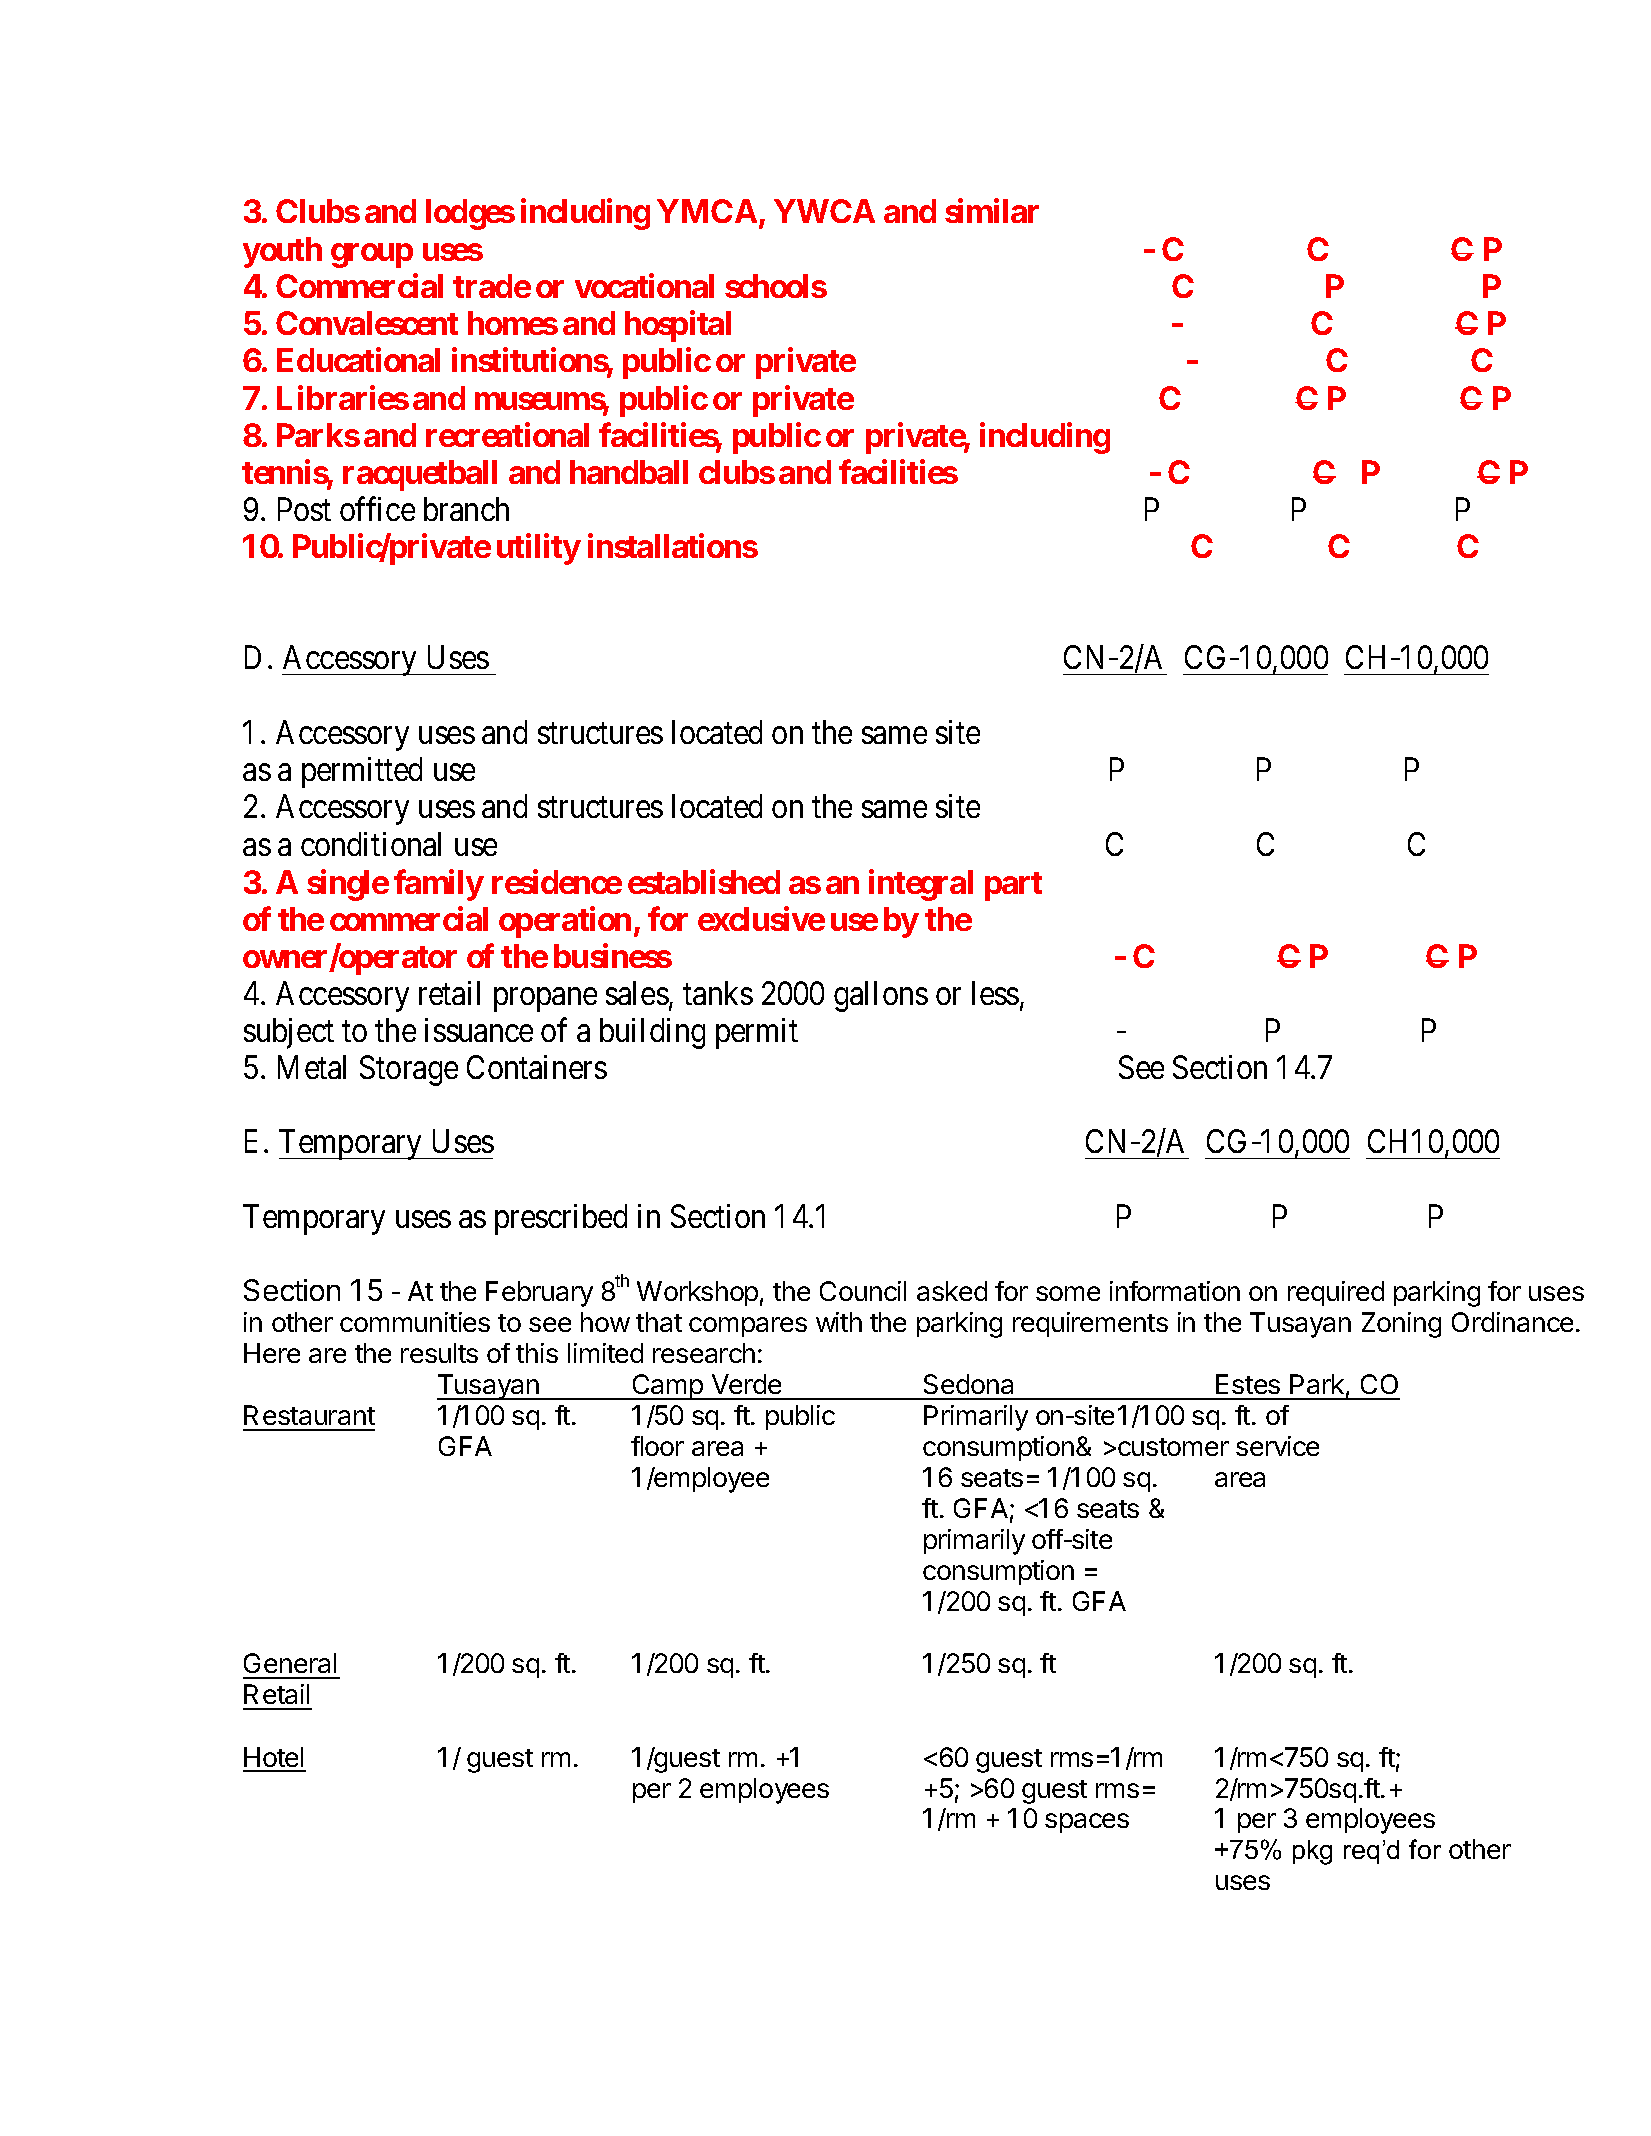 The height and width of the image is (2136, 1651). What do you see at coordinates (439, 1353) in the image?
I see `results` at bounding box center [439, 1353].
